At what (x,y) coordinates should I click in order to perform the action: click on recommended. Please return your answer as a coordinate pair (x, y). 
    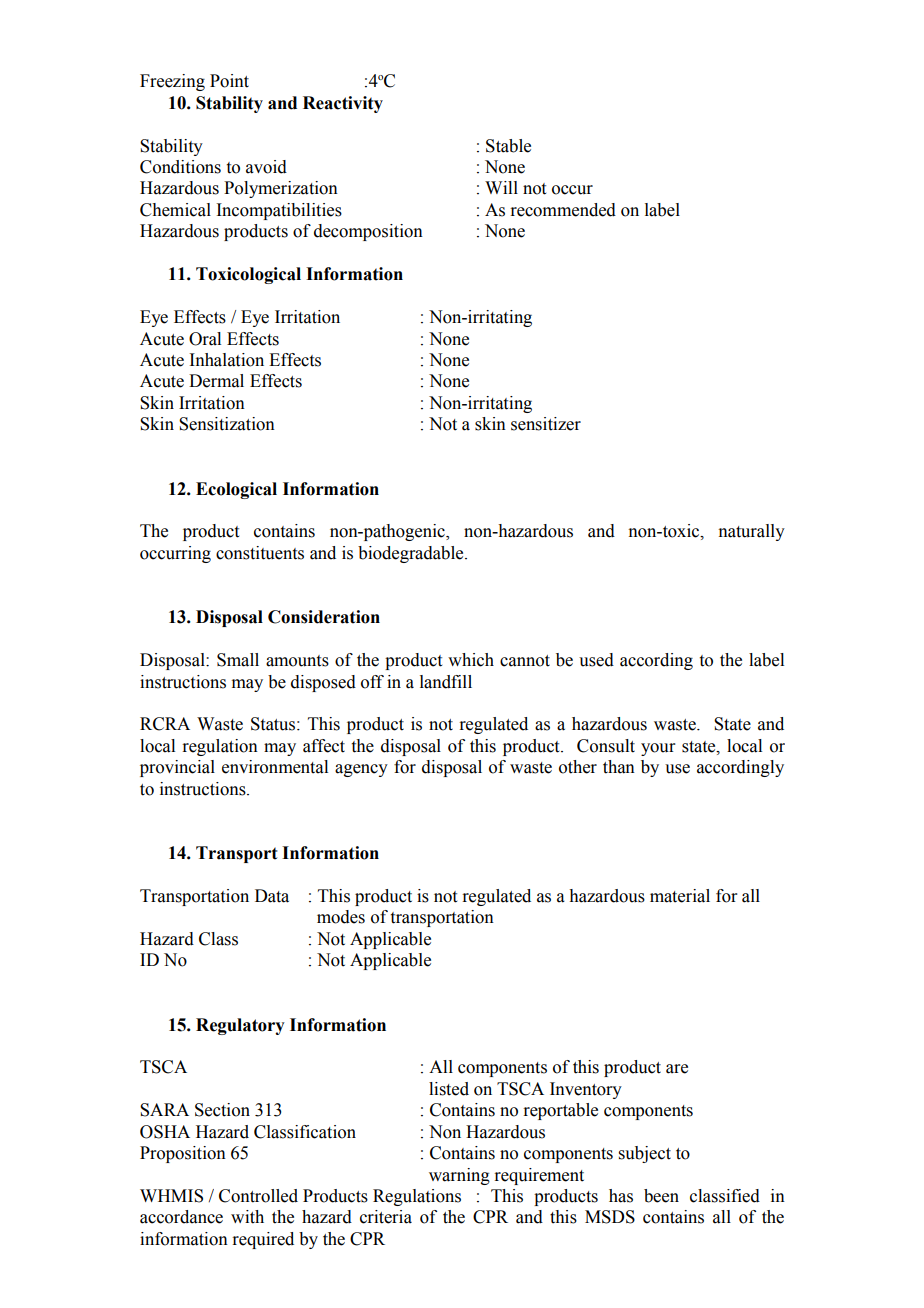
    Looking at the image, I should click on (563, 210).
